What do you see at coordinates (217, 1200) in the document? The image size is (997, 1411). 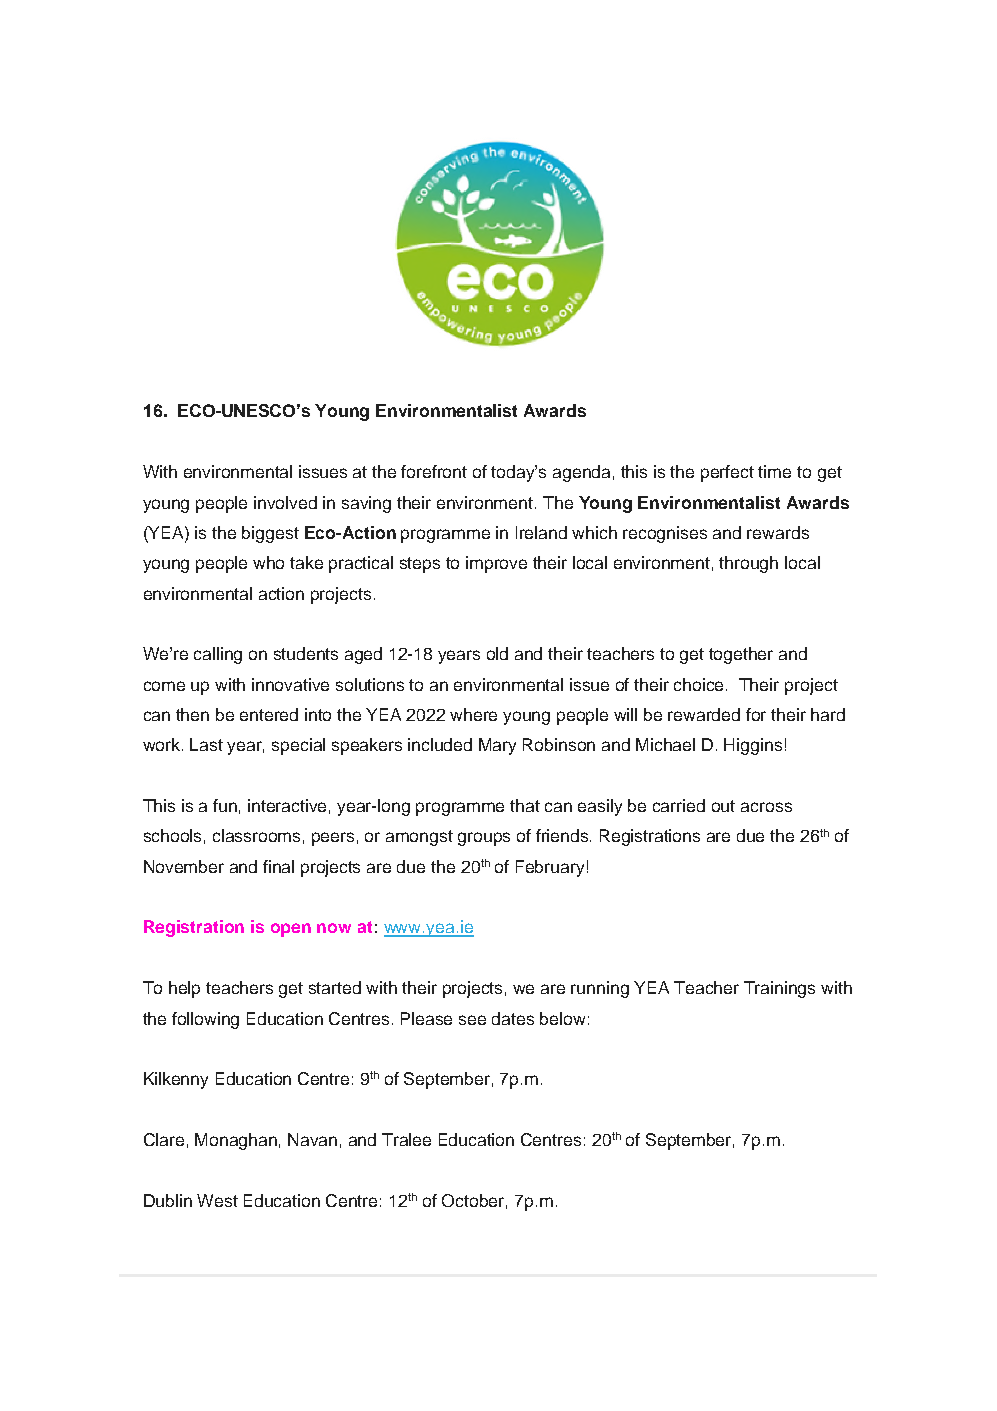 I see `West` at bounding box center [217, 1200].
